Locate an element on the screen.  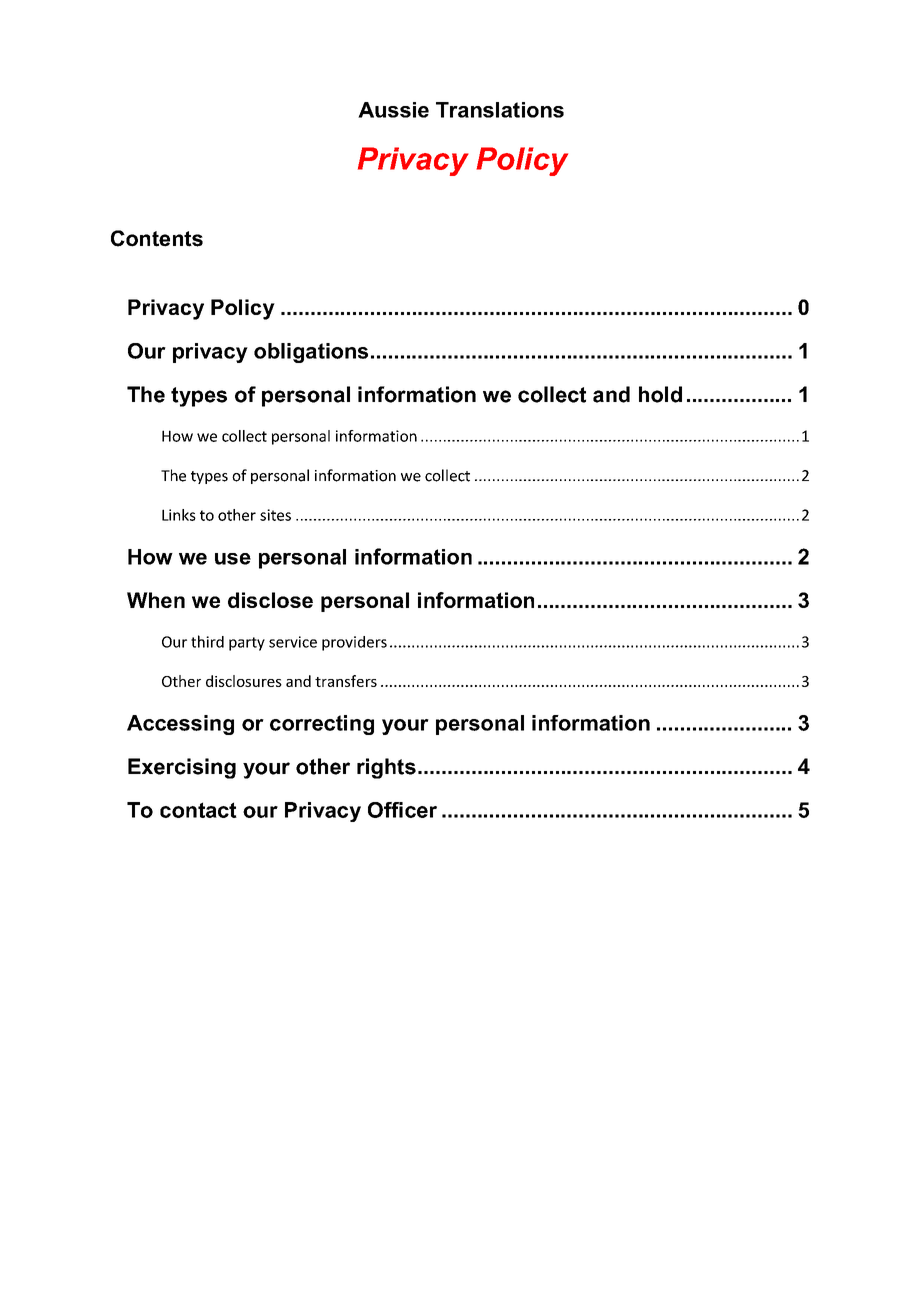
sites is located at coordinates (275, 515).
